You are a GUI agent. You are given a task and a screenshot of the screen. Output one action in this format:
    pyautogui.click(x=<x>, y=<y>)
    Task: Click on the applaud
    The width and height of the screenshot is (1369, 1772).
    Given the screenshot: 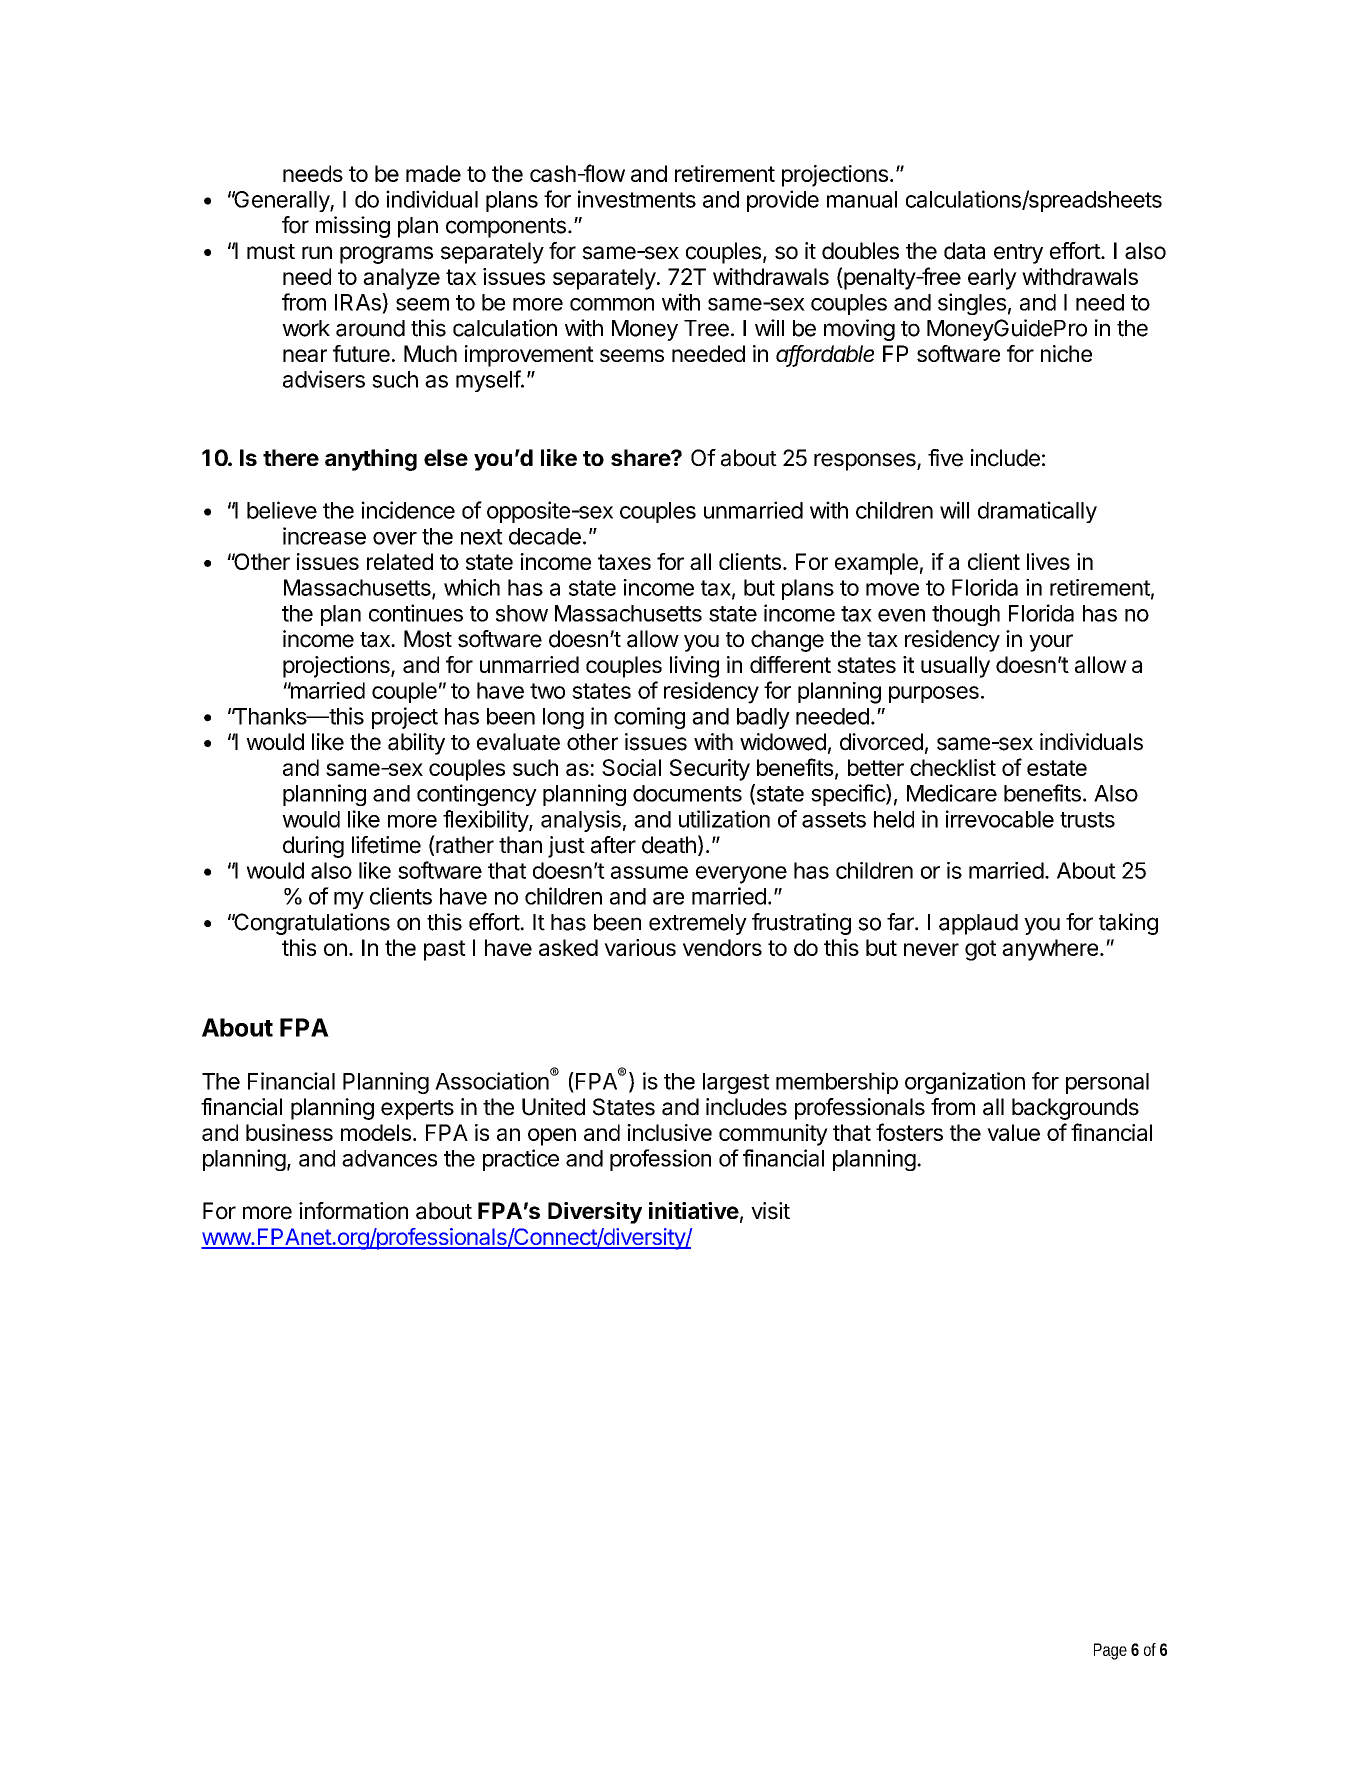 What is the action you would take?
    pyautogui.click(x=978, y=924)
